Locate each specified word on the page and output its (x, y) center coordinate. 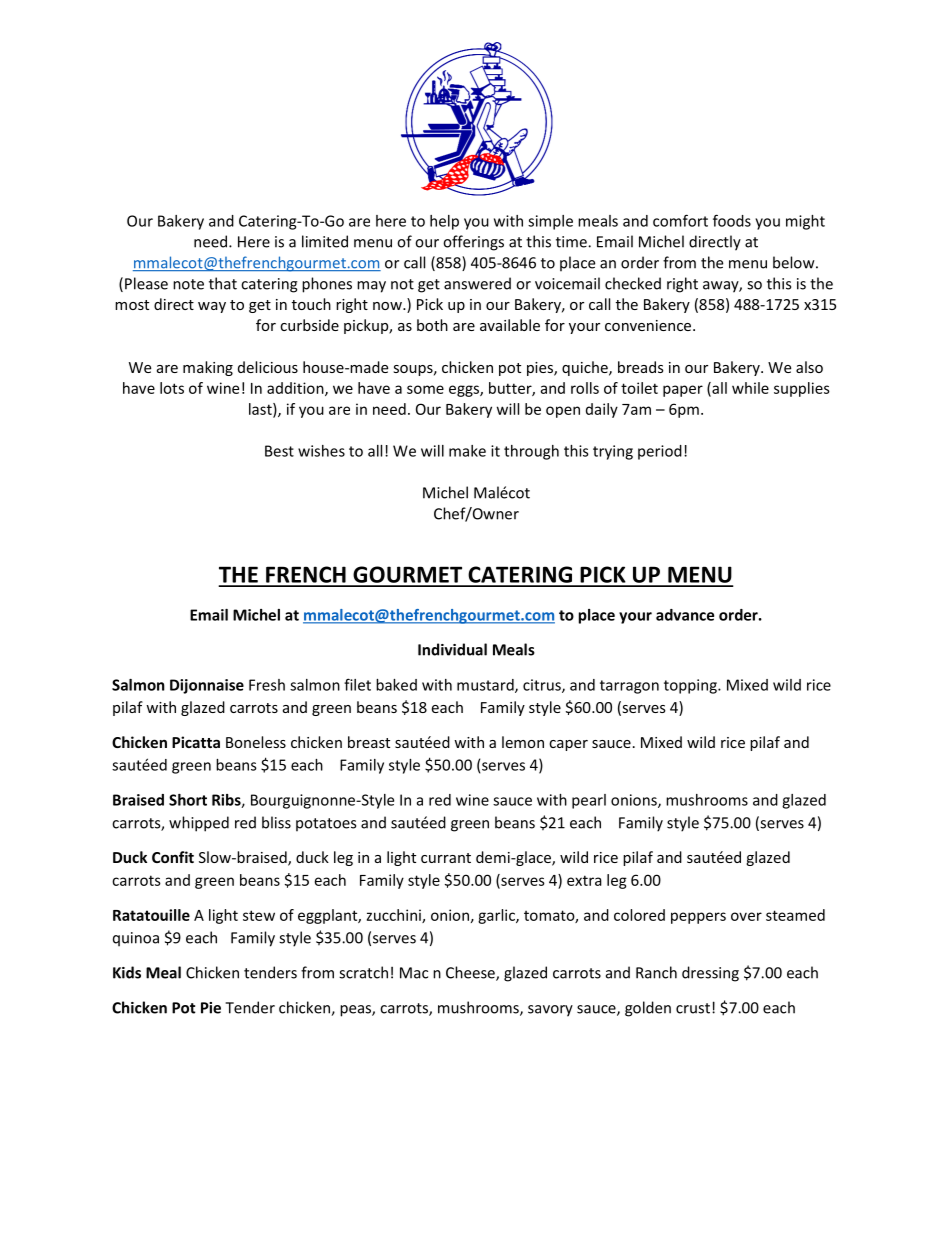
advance (685, 615)
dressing (710, 974)
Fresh (267, 685)
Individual (452, 649)
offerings (473, 243)
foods (732, 220)
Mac (414, 973)
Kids (127, 972)
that (223, 283)
